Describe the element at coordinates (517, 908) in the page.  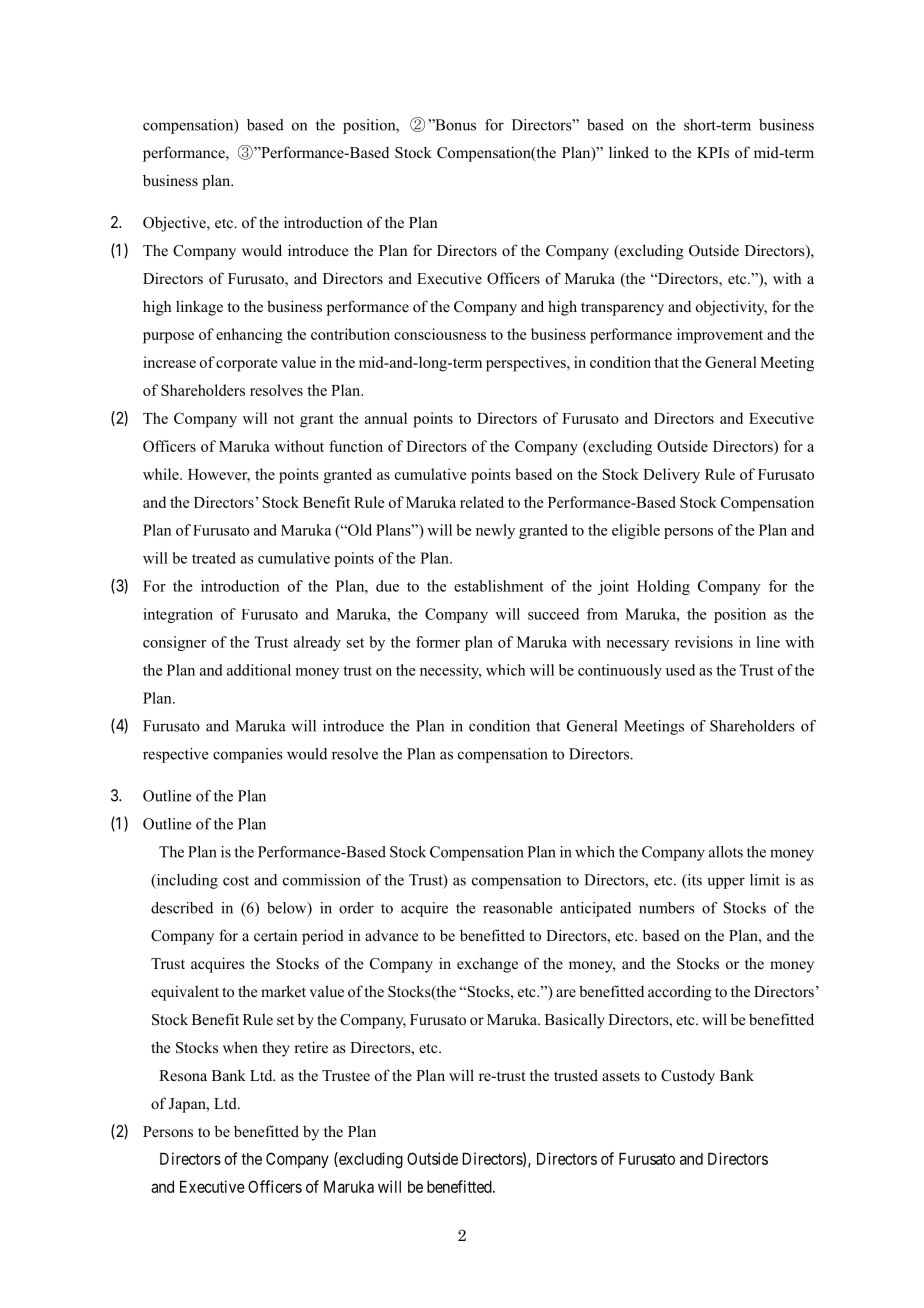
I see `reasonable` at that location.
